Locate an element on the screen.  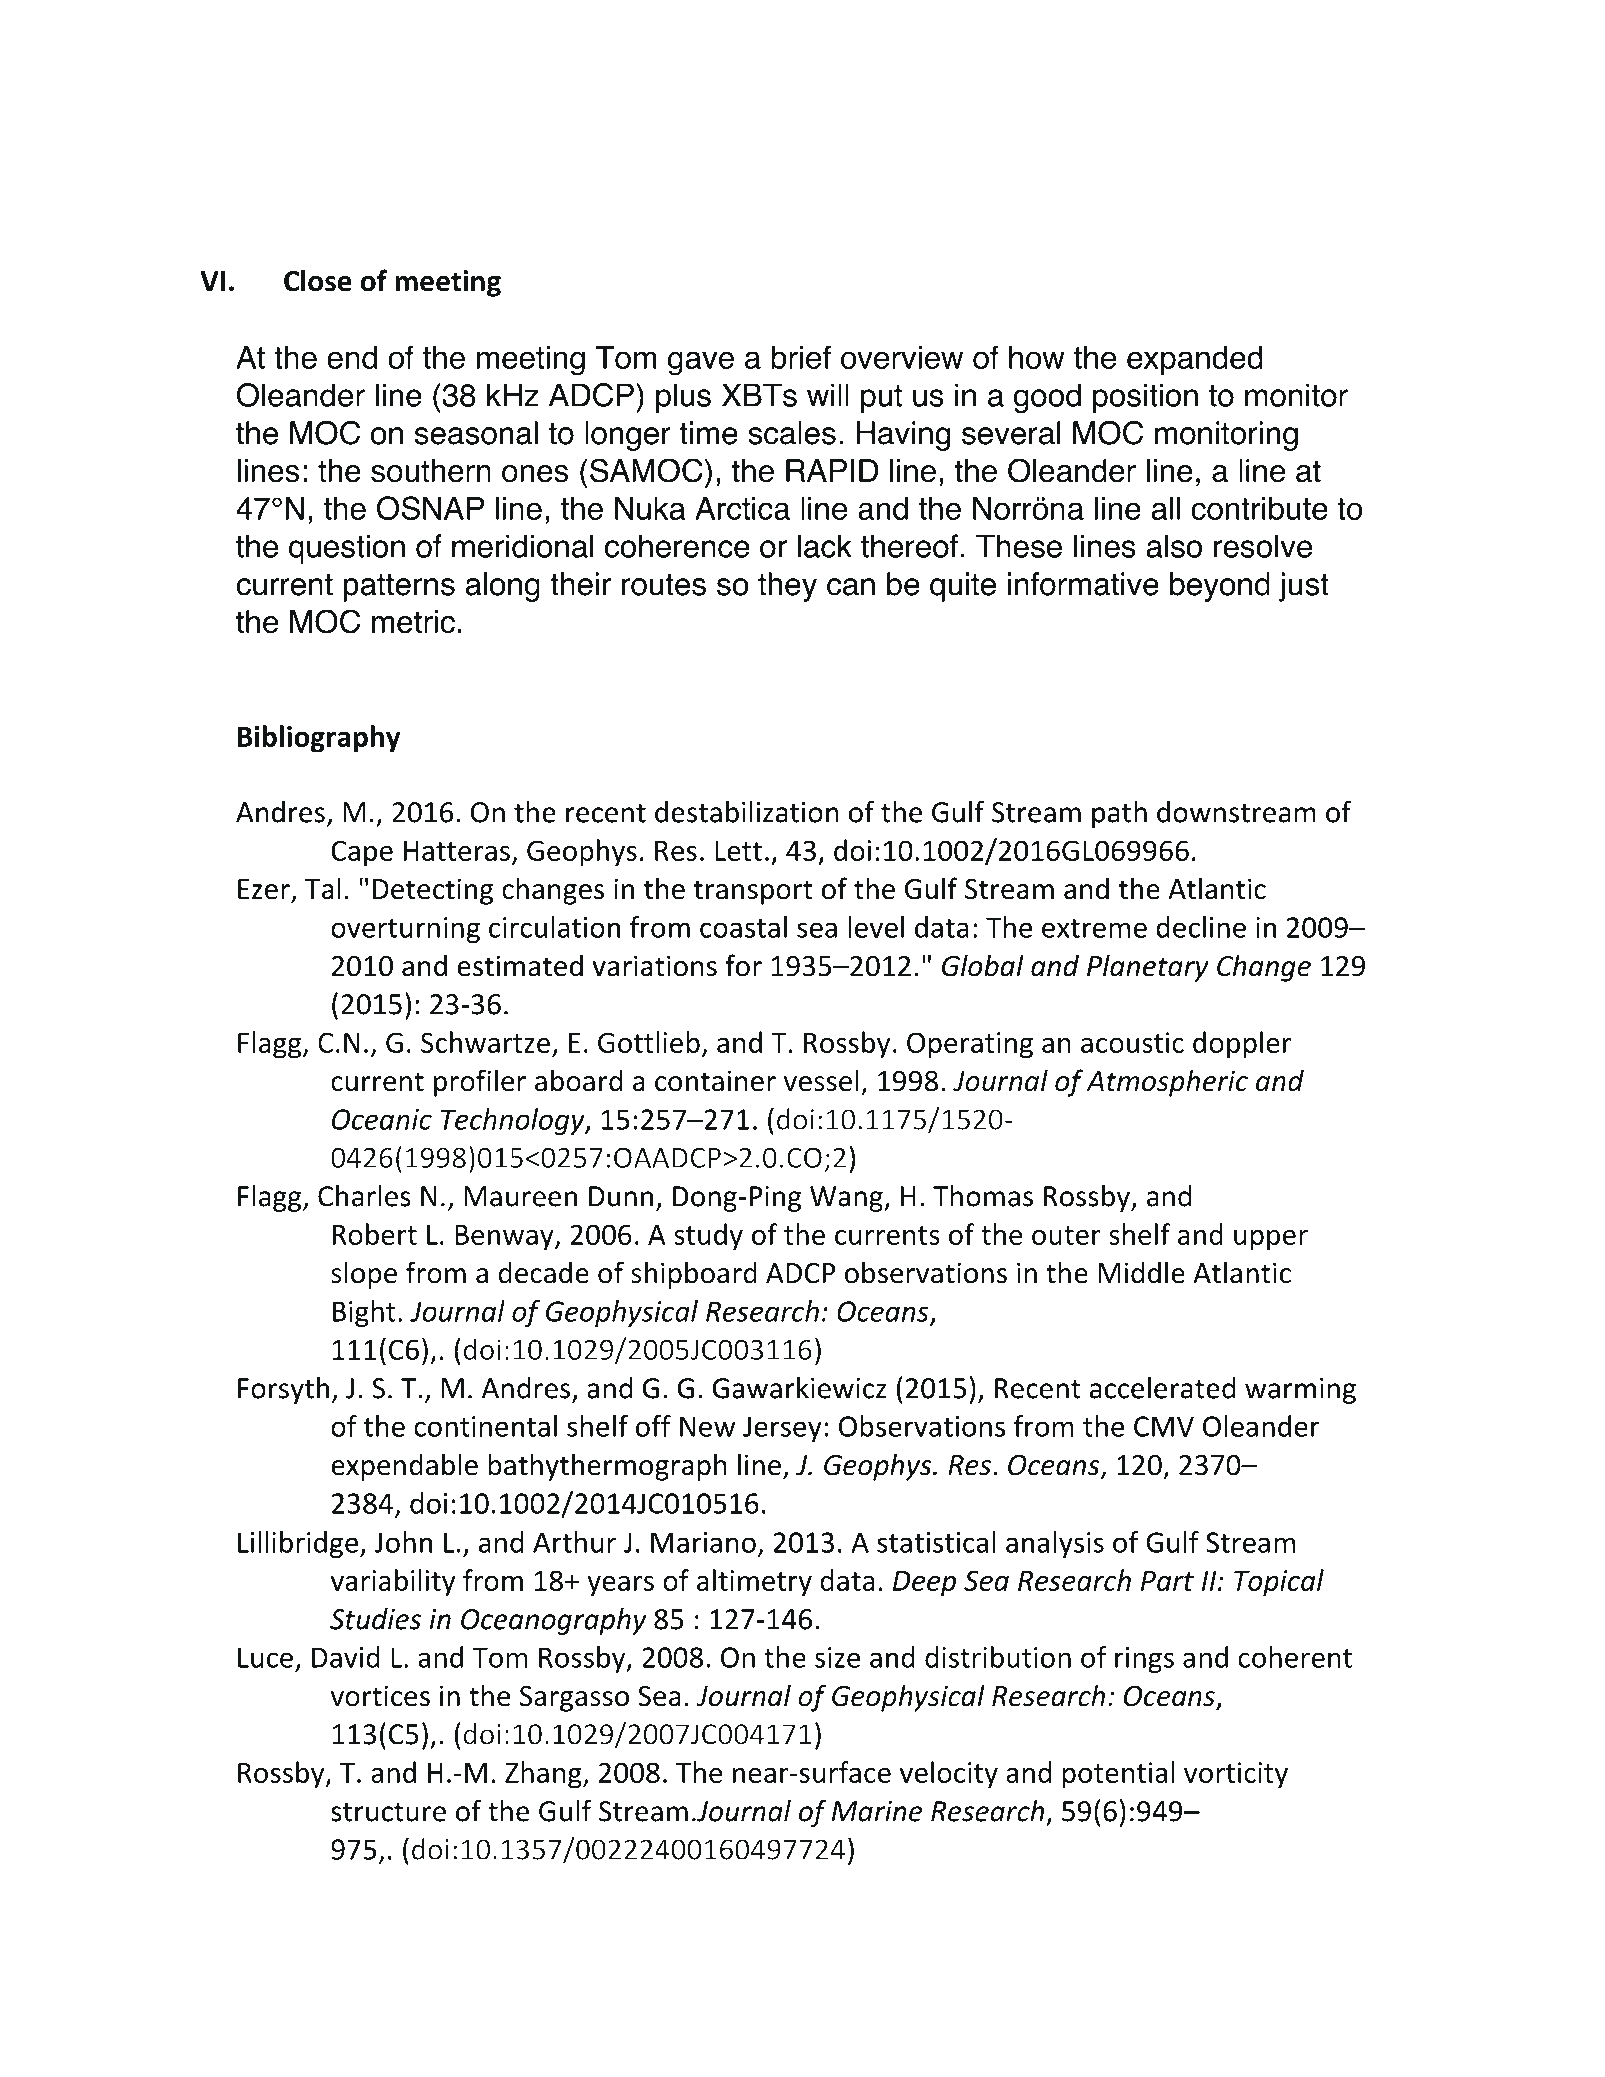
Oceanic is located at coordinates (382, 1119).
